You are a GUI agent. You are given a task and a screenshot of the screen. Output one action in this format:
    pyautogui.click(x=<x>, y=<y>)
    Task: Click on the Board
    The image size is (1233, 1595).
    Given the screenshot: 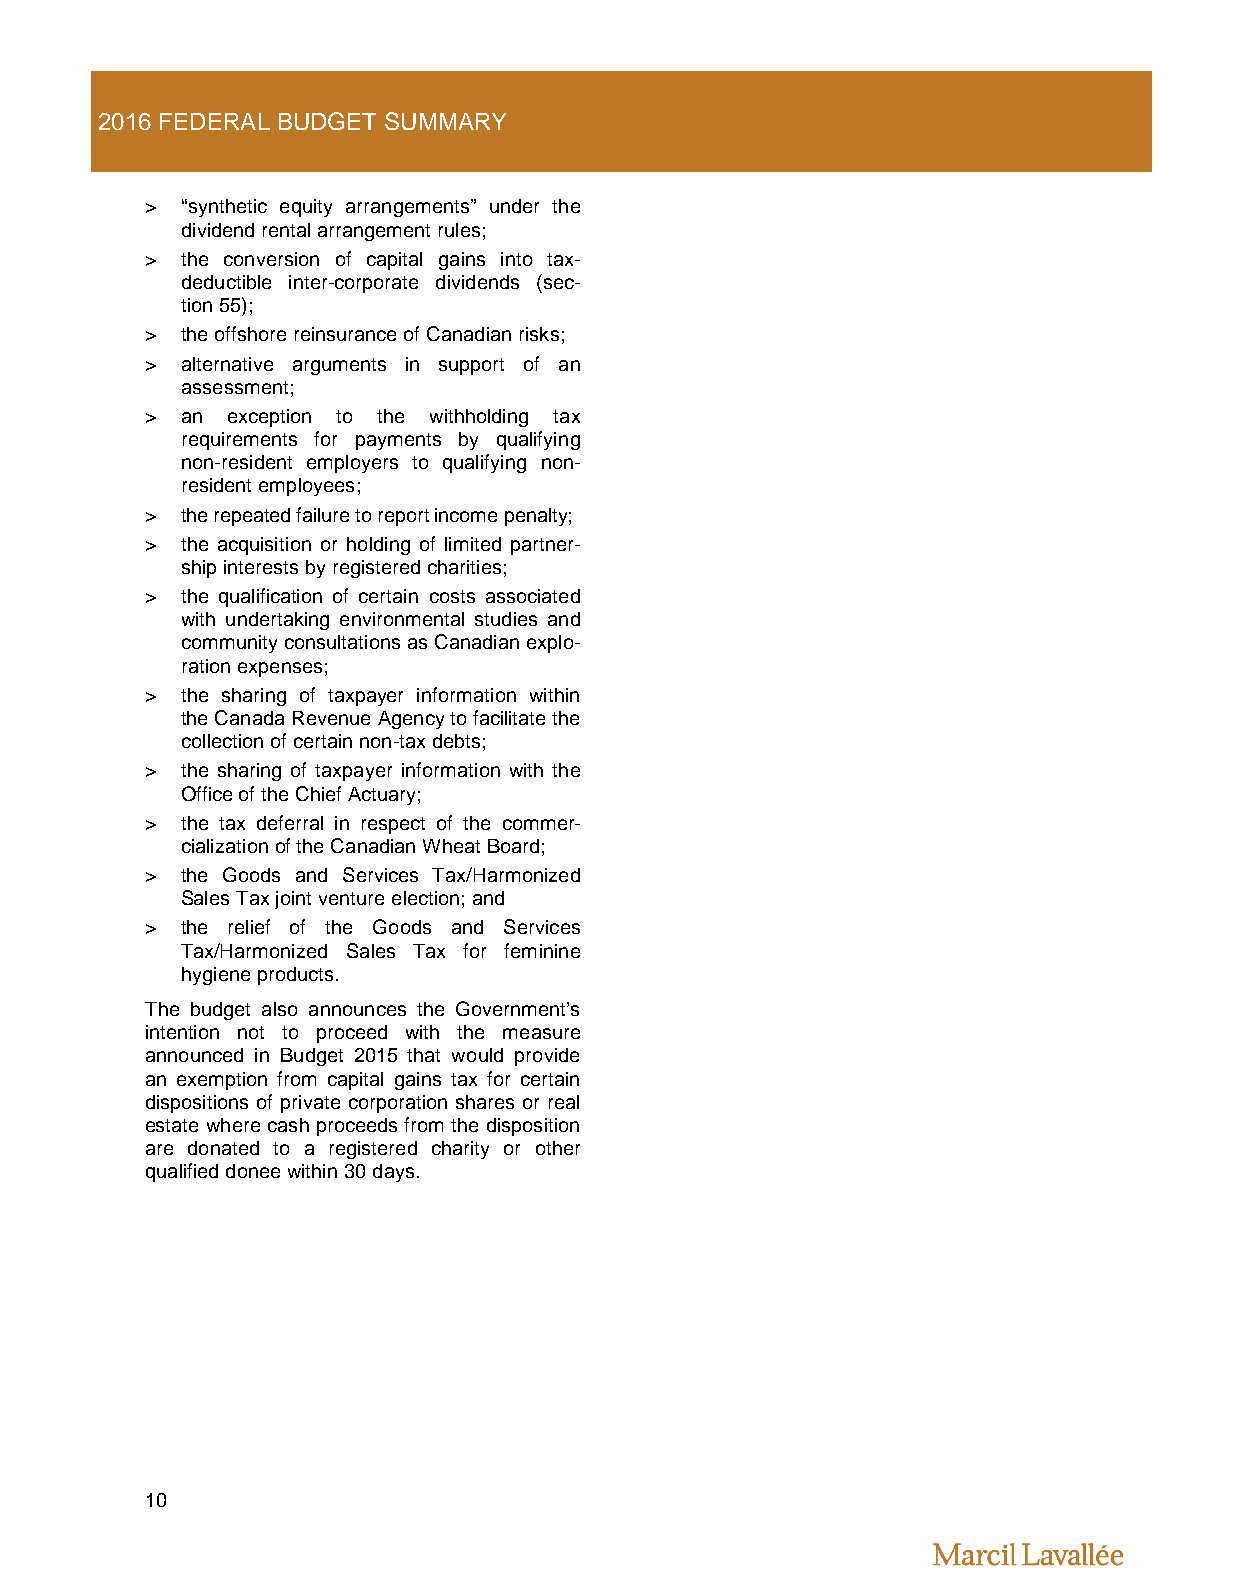 What is the action you would take?
    pyautogui.click(x=513, y=846)
